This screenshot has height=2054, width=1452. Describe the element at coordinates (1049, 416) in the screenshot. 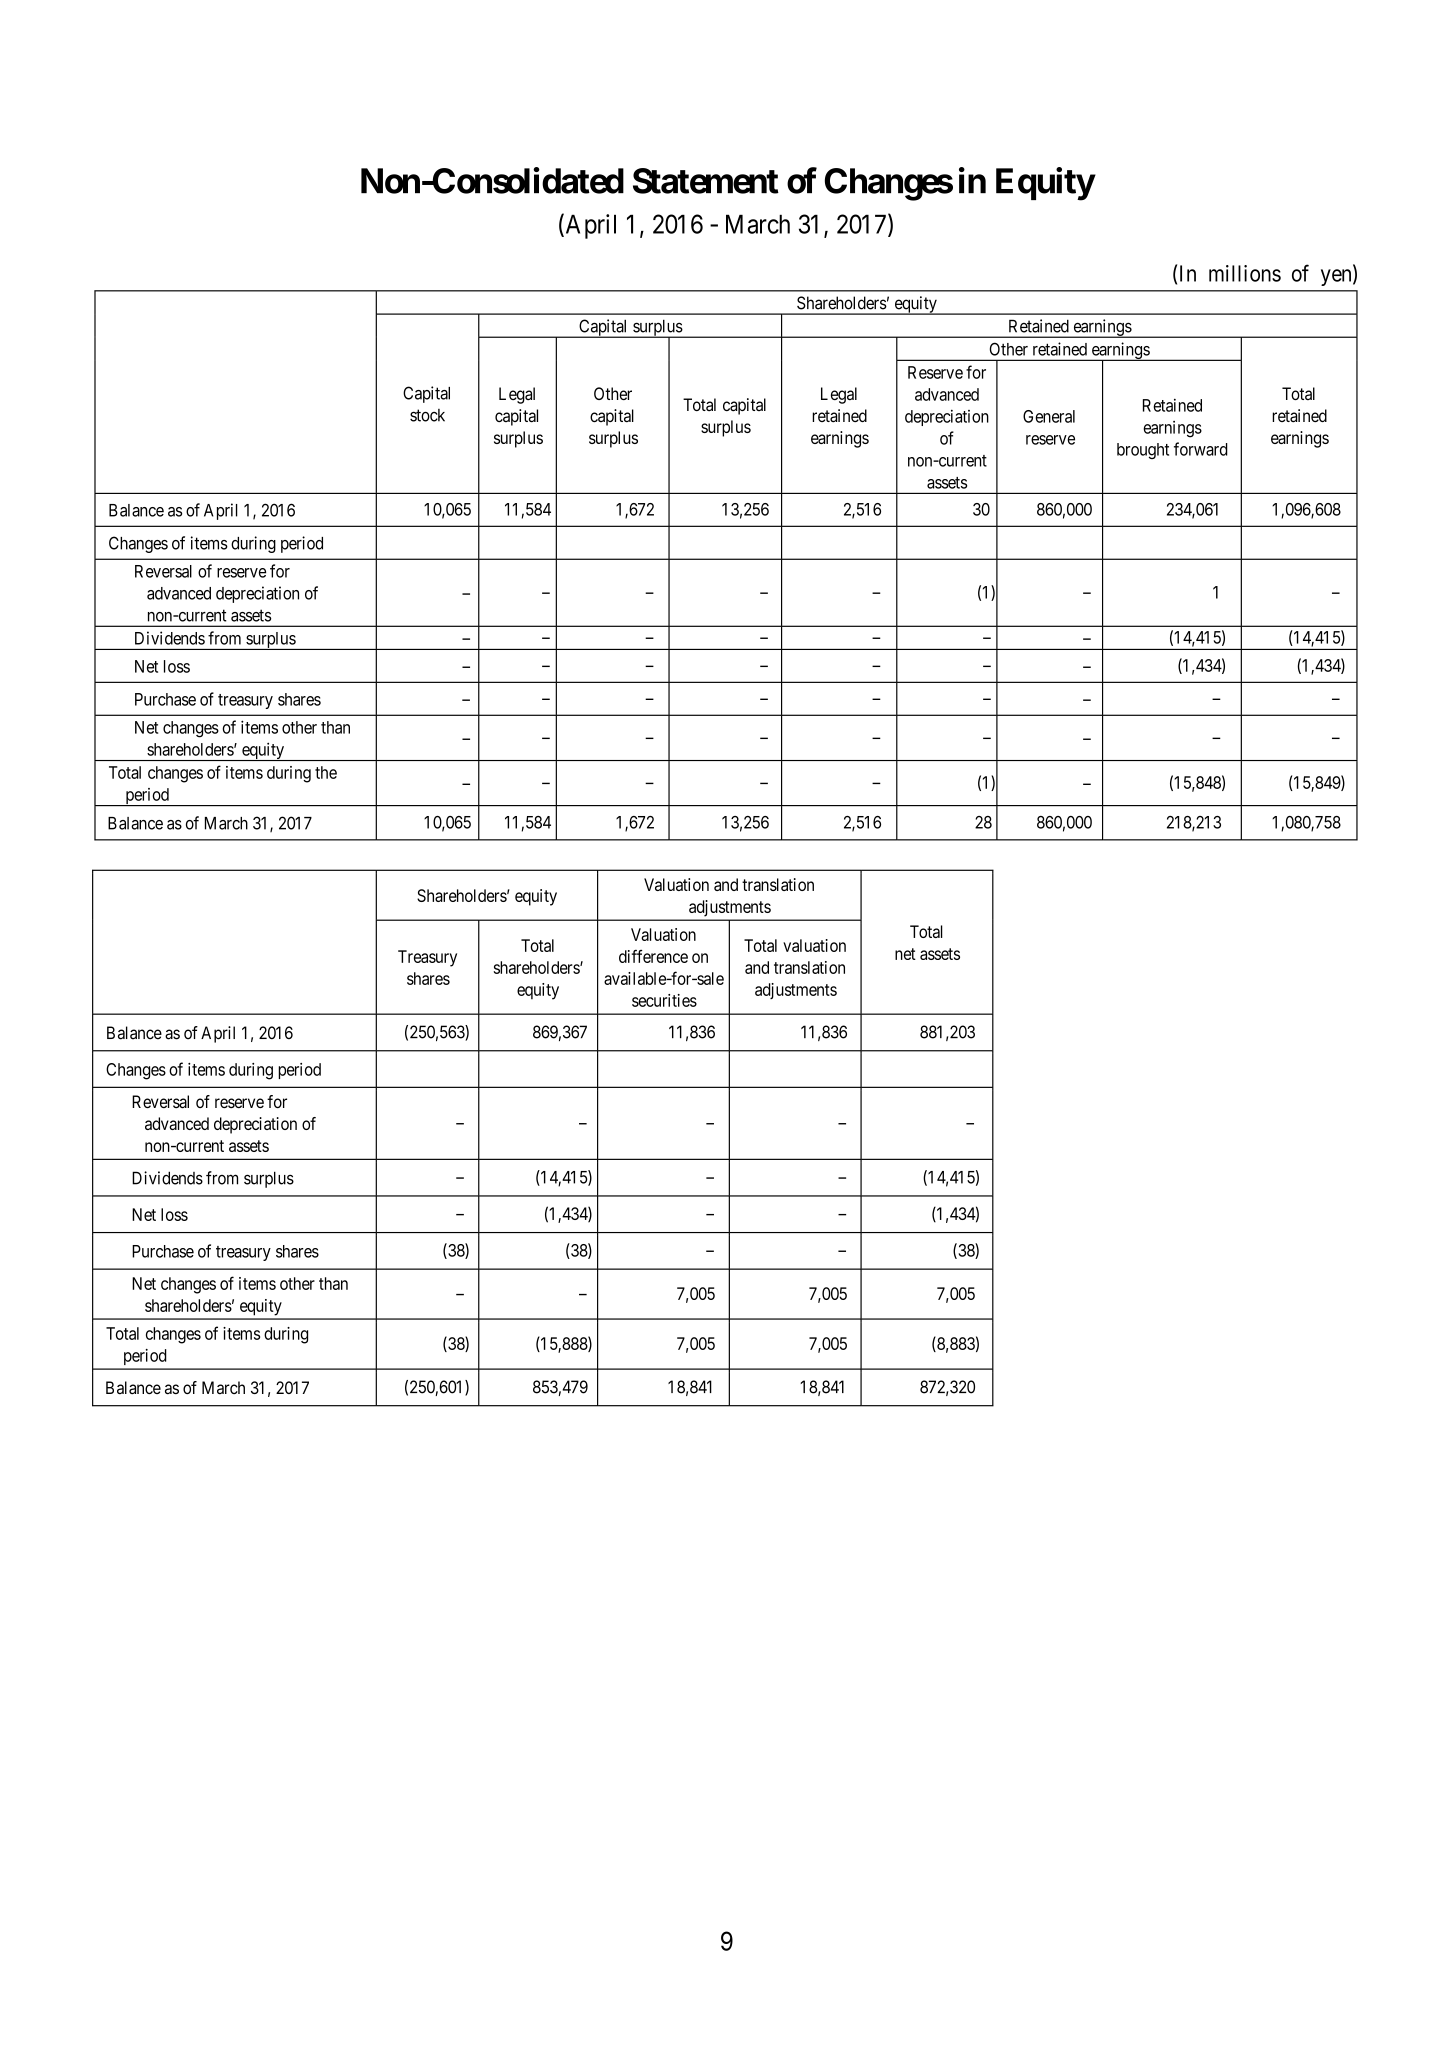

I see `General` at that location.
